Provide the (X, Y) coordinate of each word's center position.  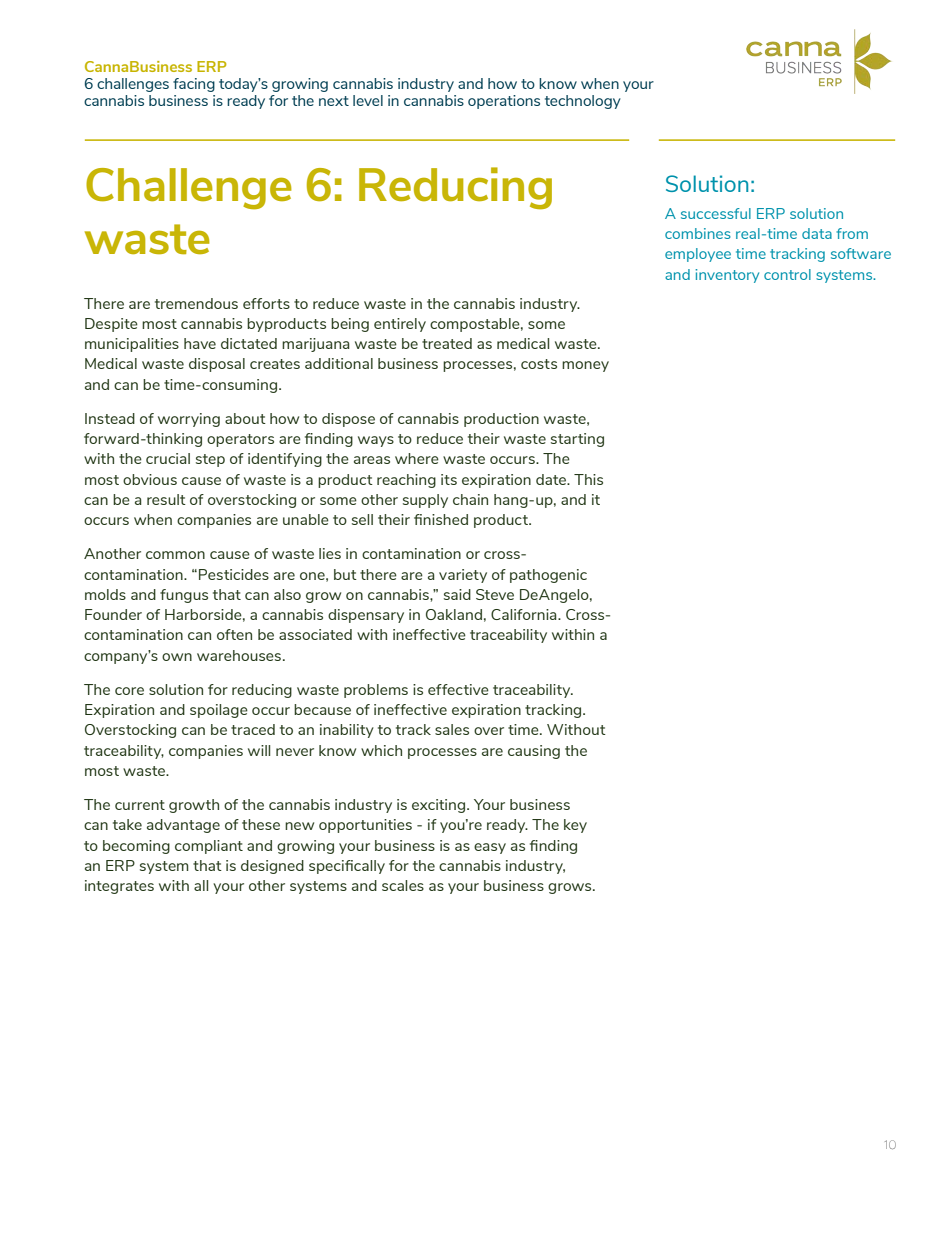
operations (504, 102)
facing (194, 85)
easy (490, 848)
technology (583, 102)
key (575, 826)
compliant (209, 847)
